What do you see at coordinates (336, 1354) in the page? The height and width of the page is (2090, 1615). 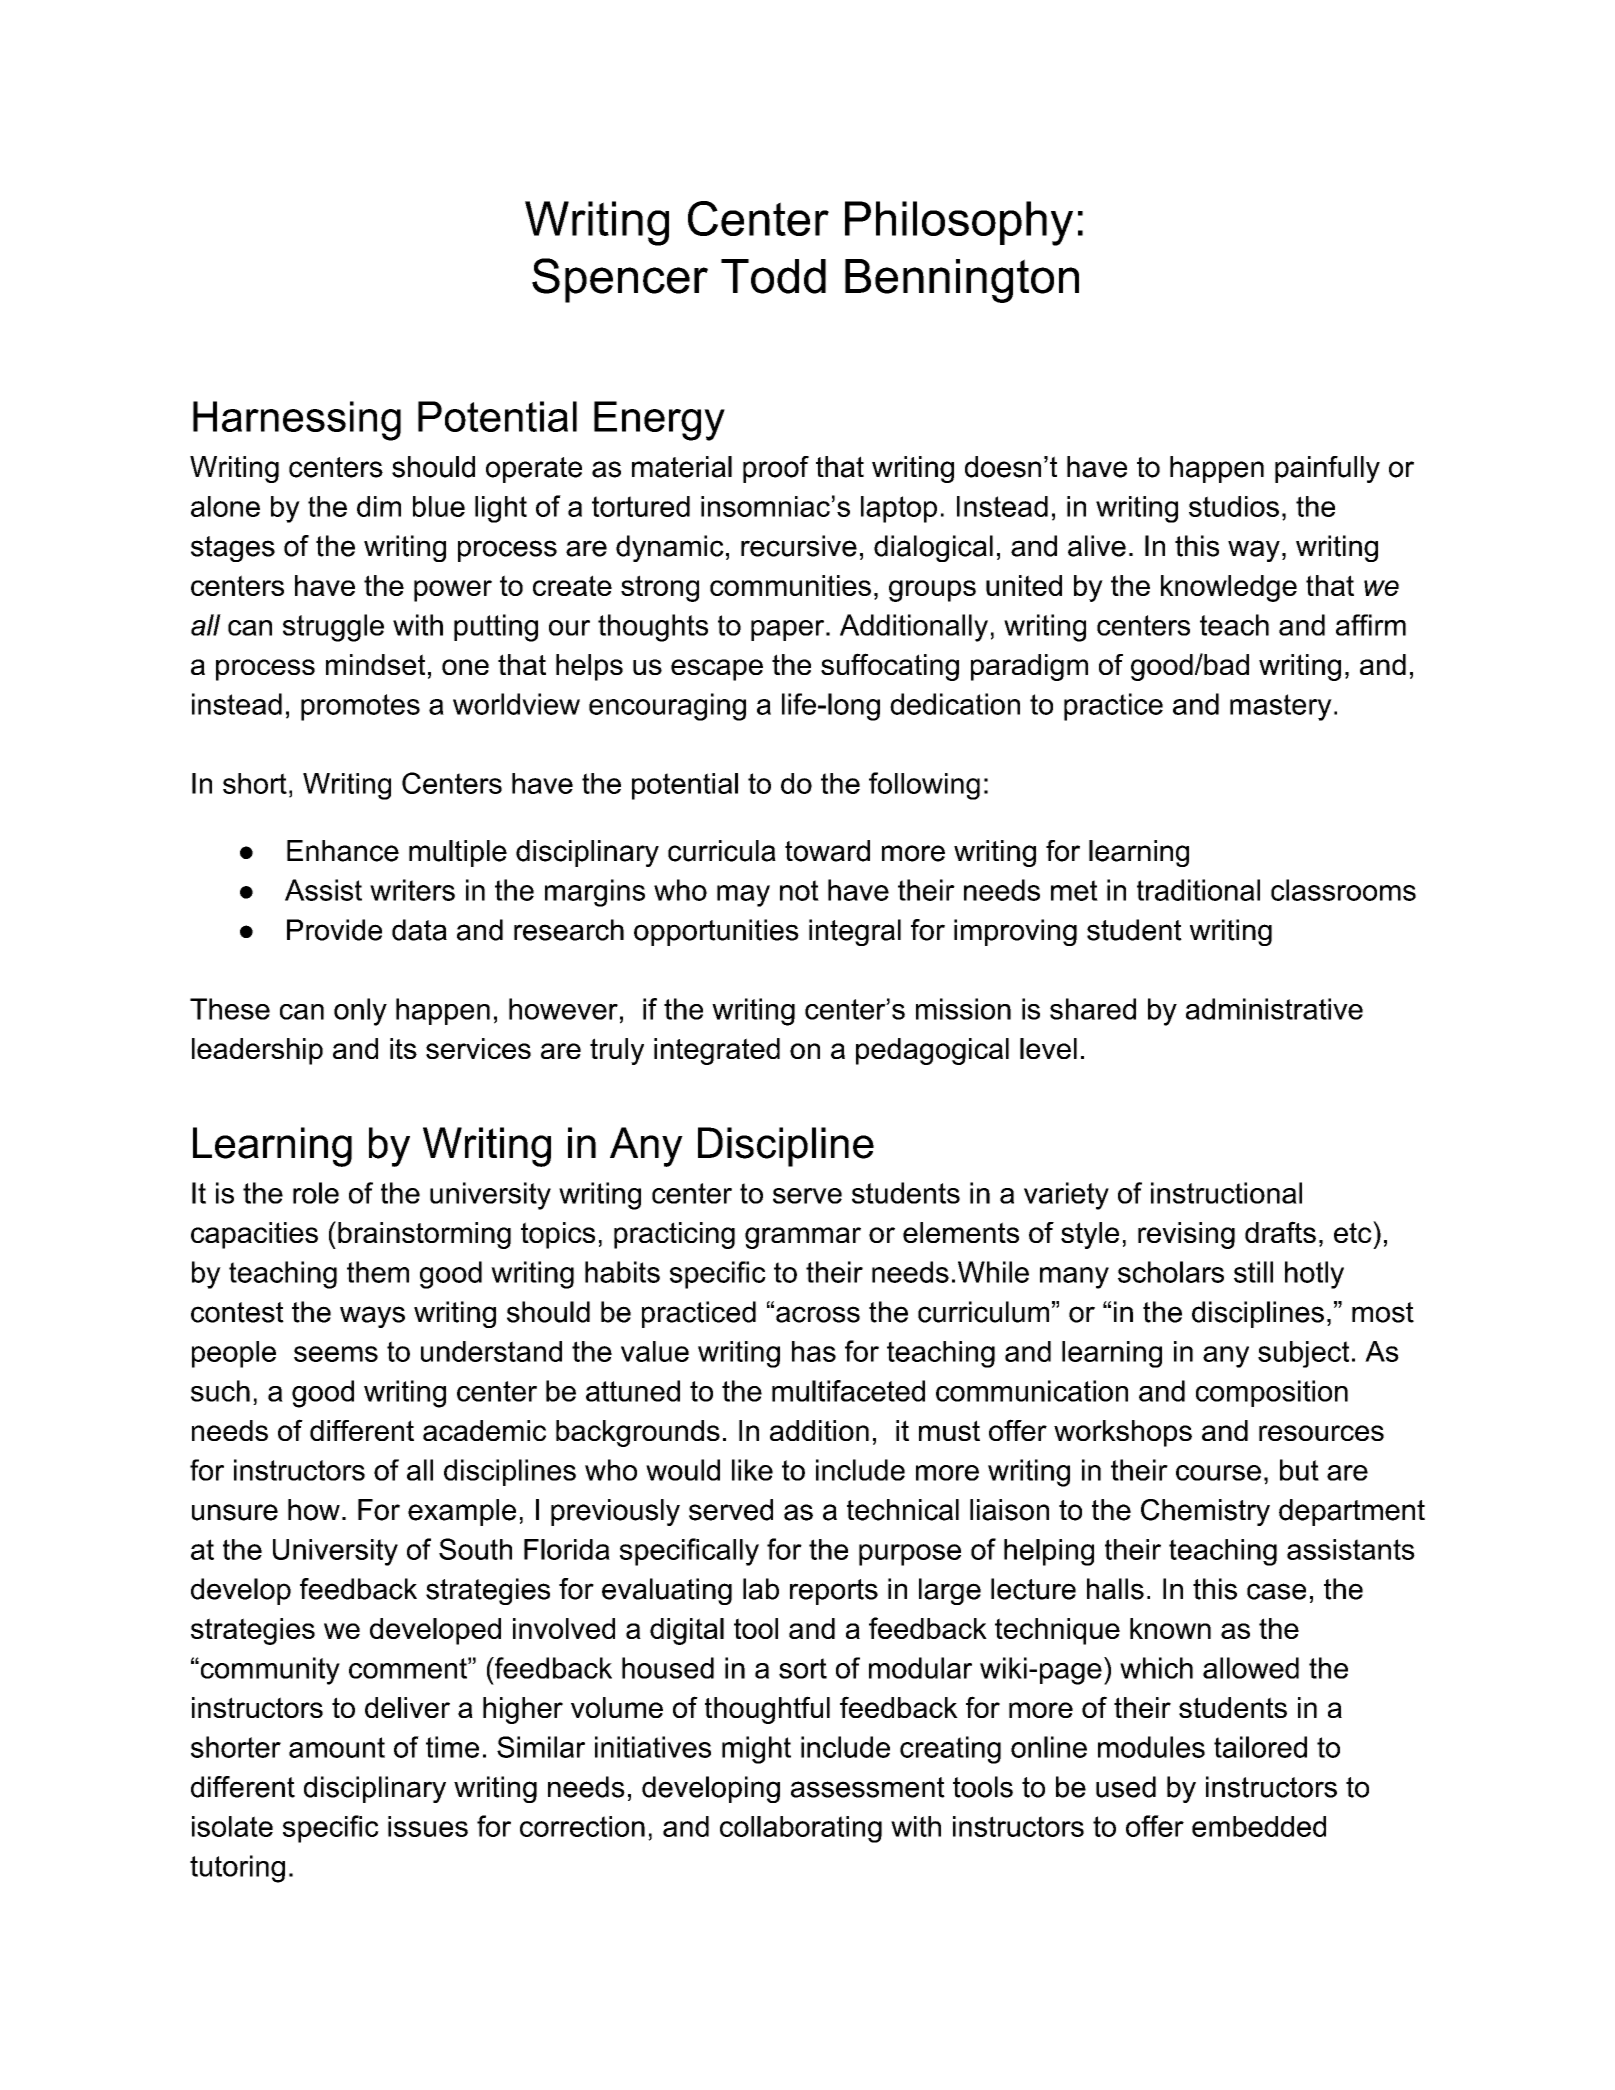 I see `seems` at bounding box center [336, 1354].
